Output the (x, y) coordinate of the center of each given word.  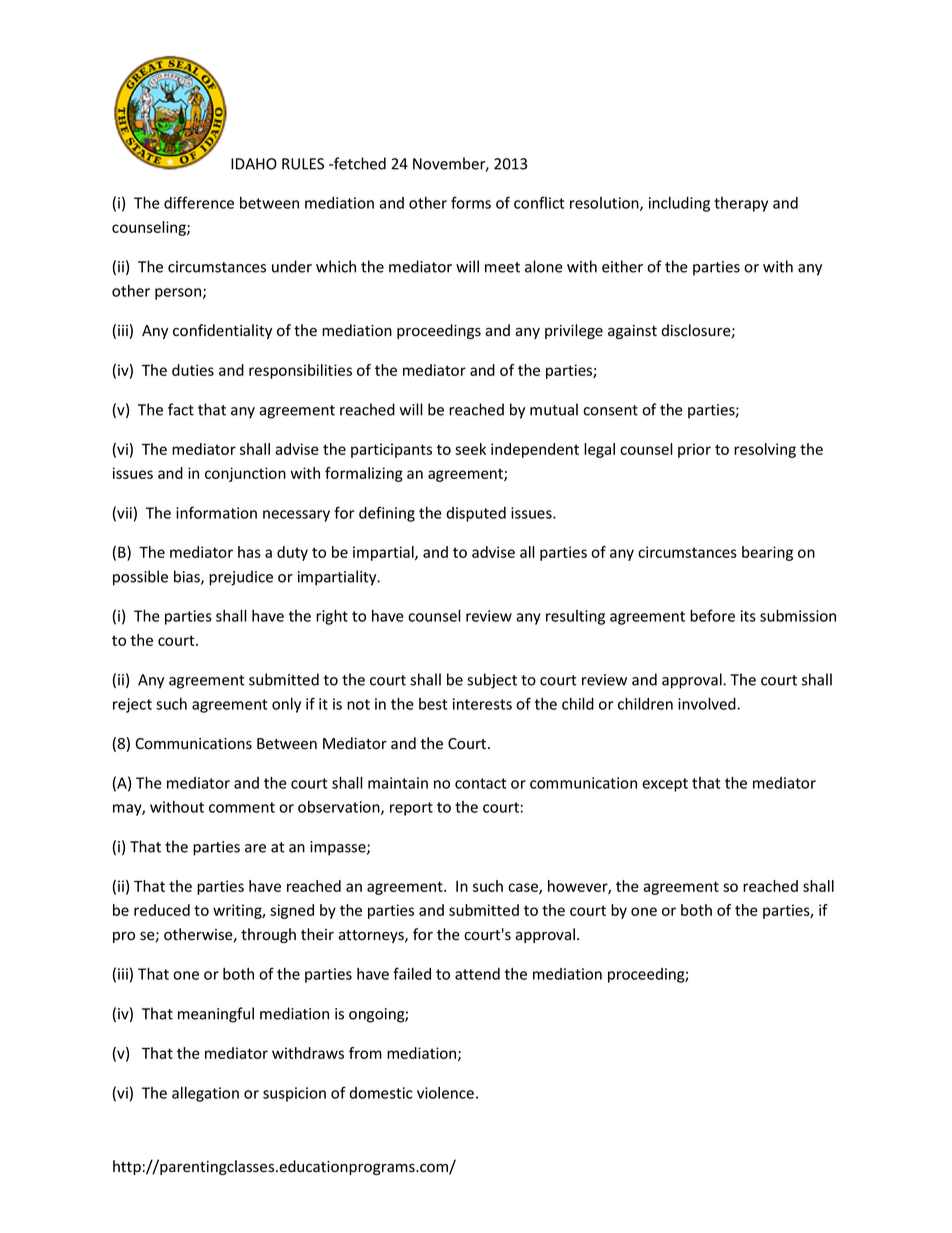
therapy (741, 204)
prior (694, 450)
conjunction (245, 474)
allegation (205, 1094)
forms (471, 202)
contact (480, 783)
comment (242, 807)
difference (199, 202)
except (665, 785)
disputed (476, 514)
